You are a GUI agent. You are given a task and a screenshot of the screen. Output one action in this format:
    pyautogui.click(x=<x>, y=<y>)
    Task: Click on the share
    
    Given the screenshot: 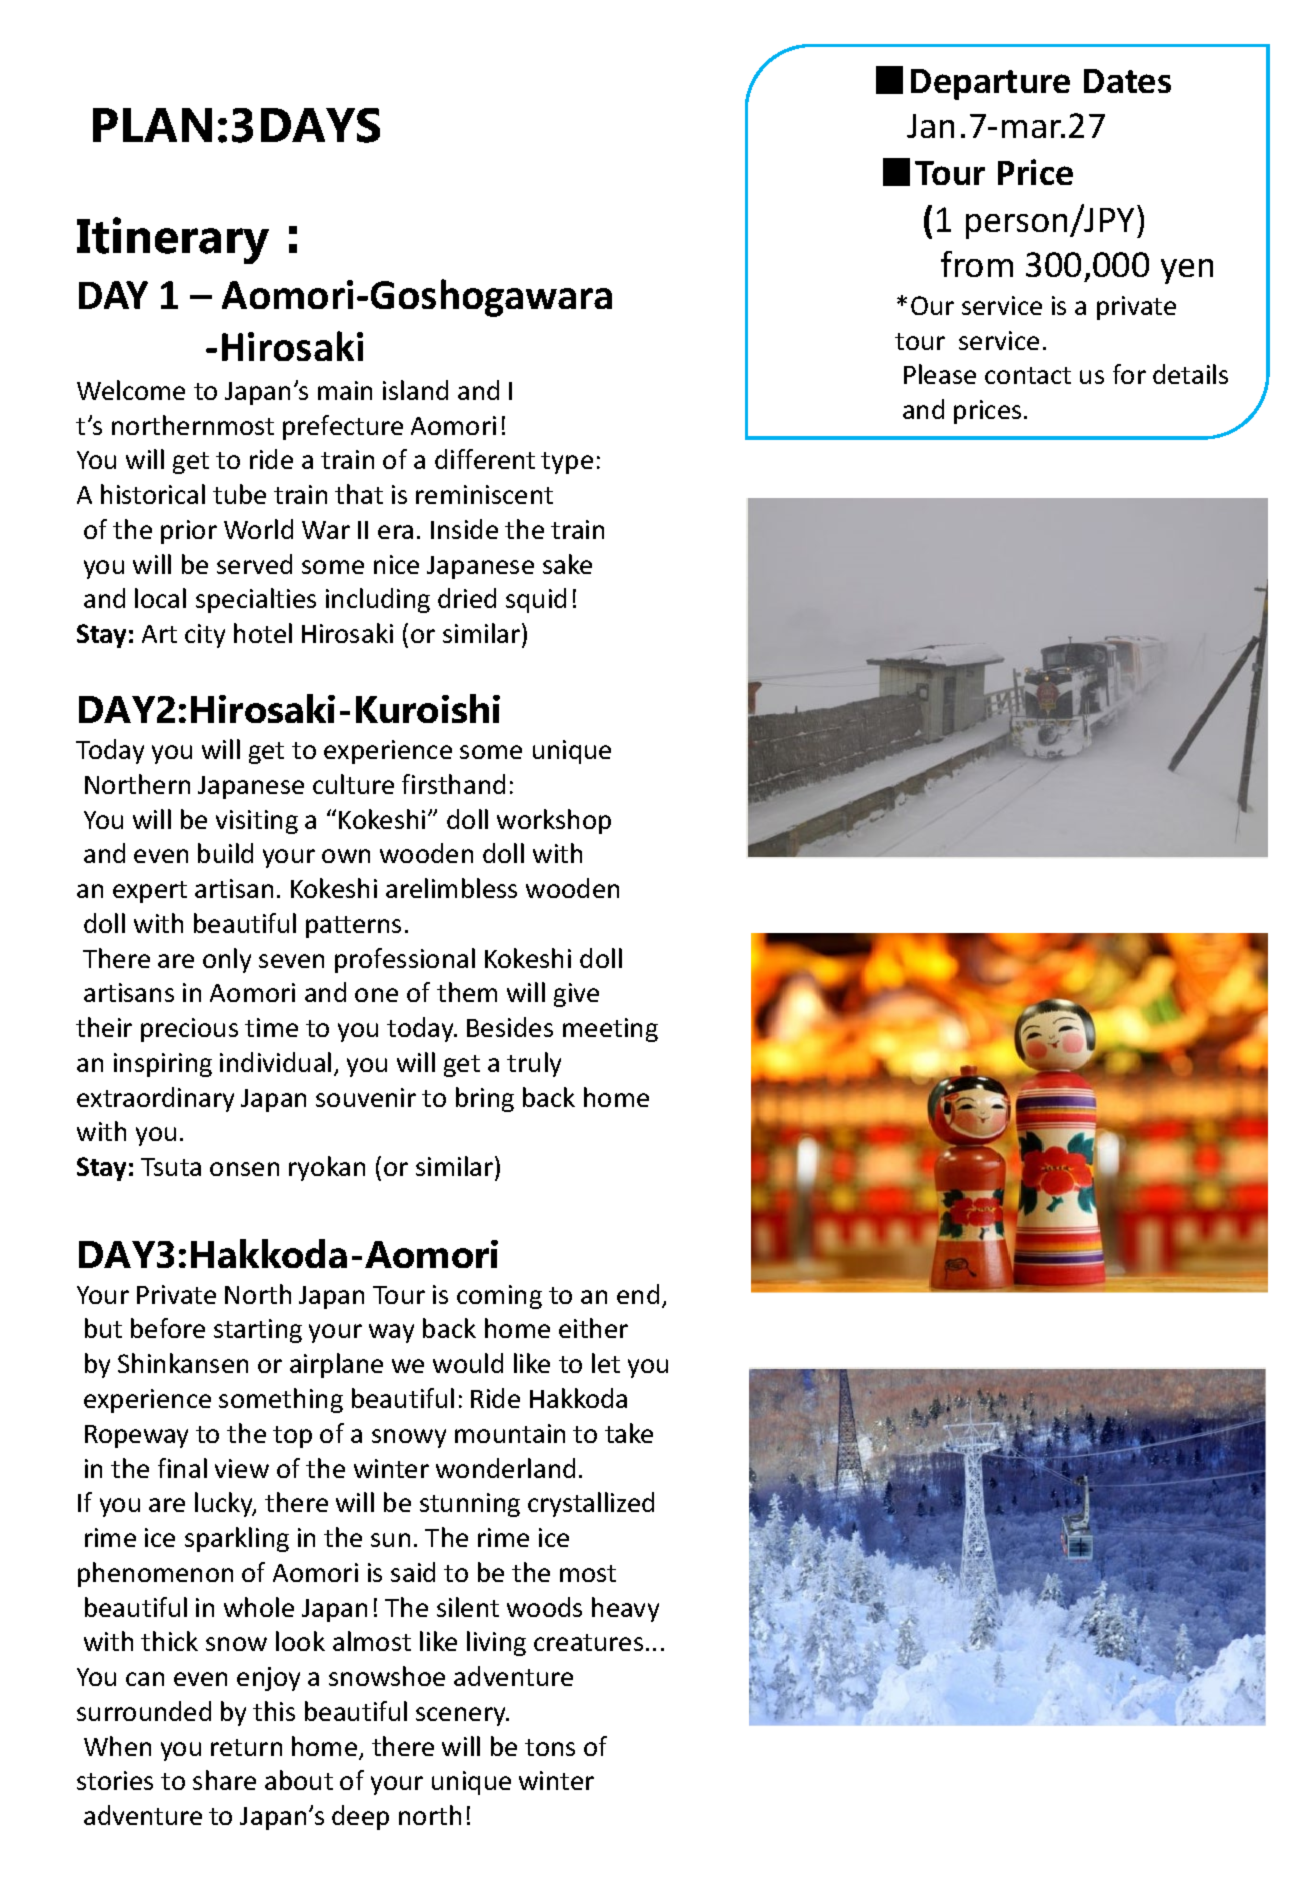 What is the action you would take?
    pyautogui.click(x=224, y=1780)
